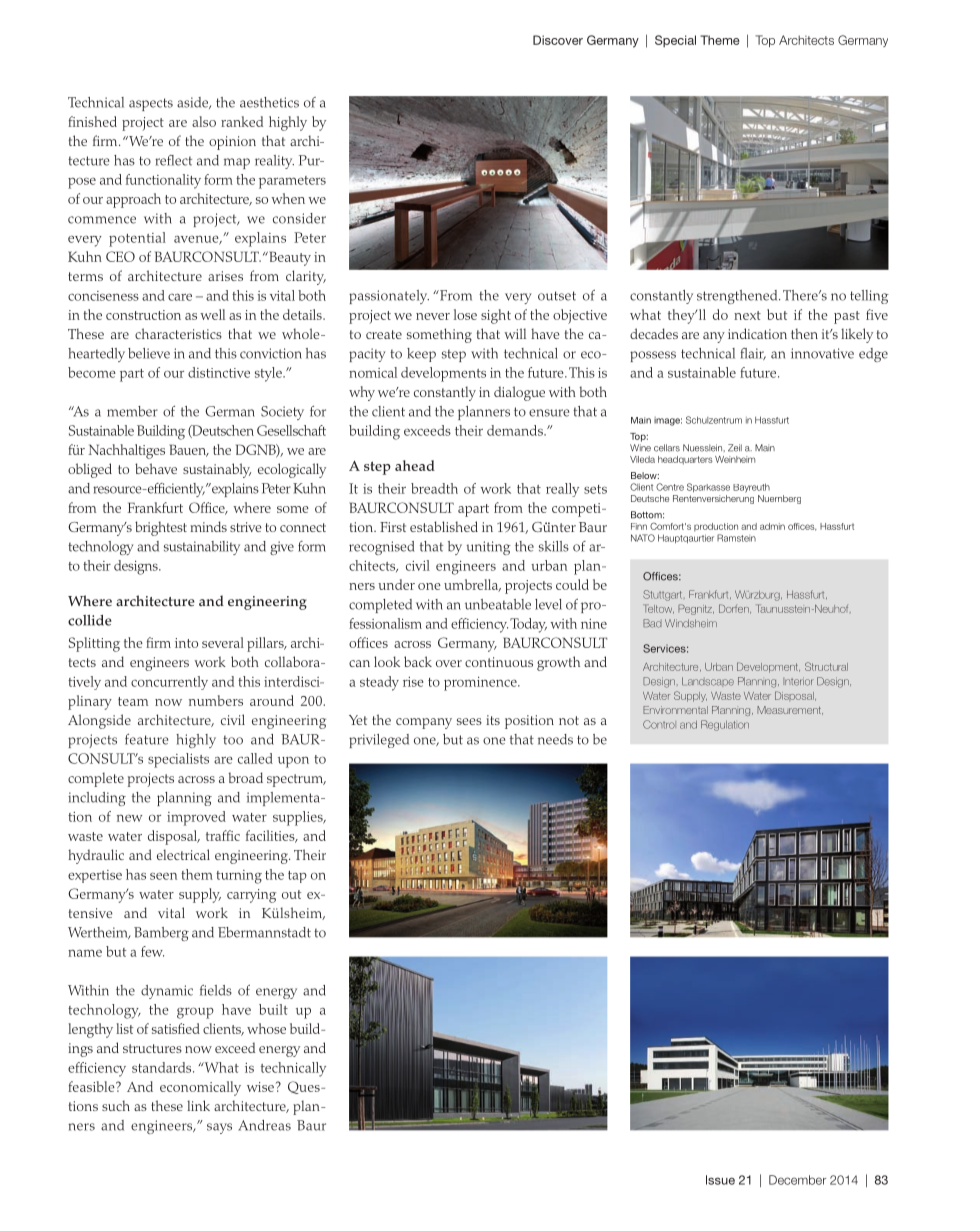 The width and height of the screenshot is (980, 1231). I want to click on telling, so click(869, 297).
